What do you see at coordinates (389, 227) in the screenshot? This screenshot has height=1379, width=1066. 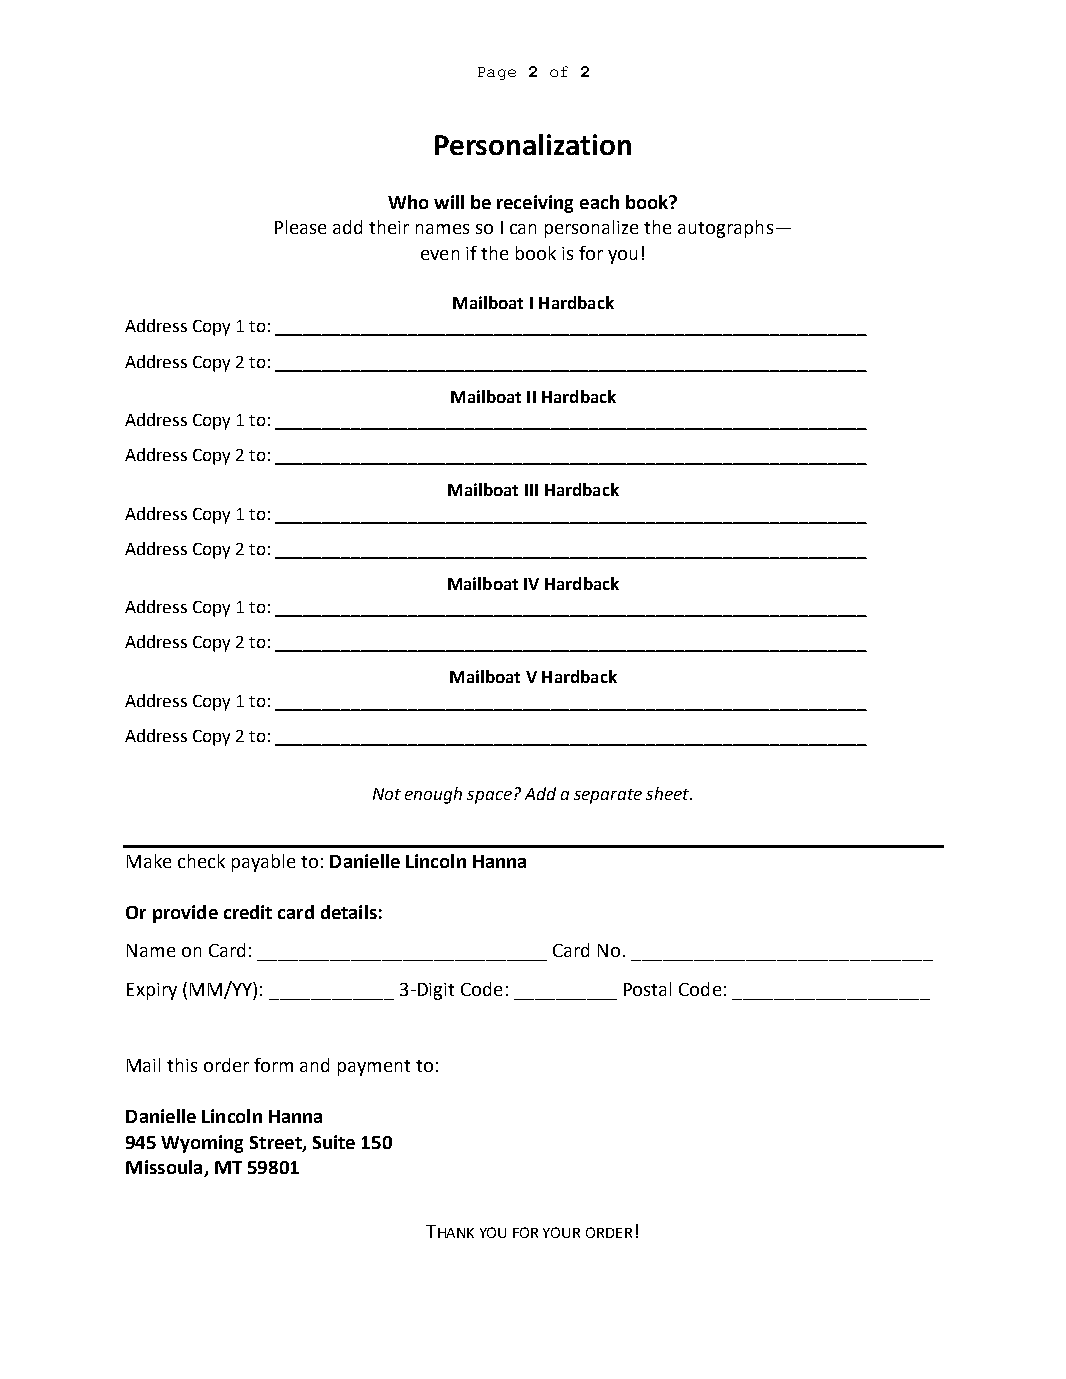 I see `their` at bounding box center [389, 227].
